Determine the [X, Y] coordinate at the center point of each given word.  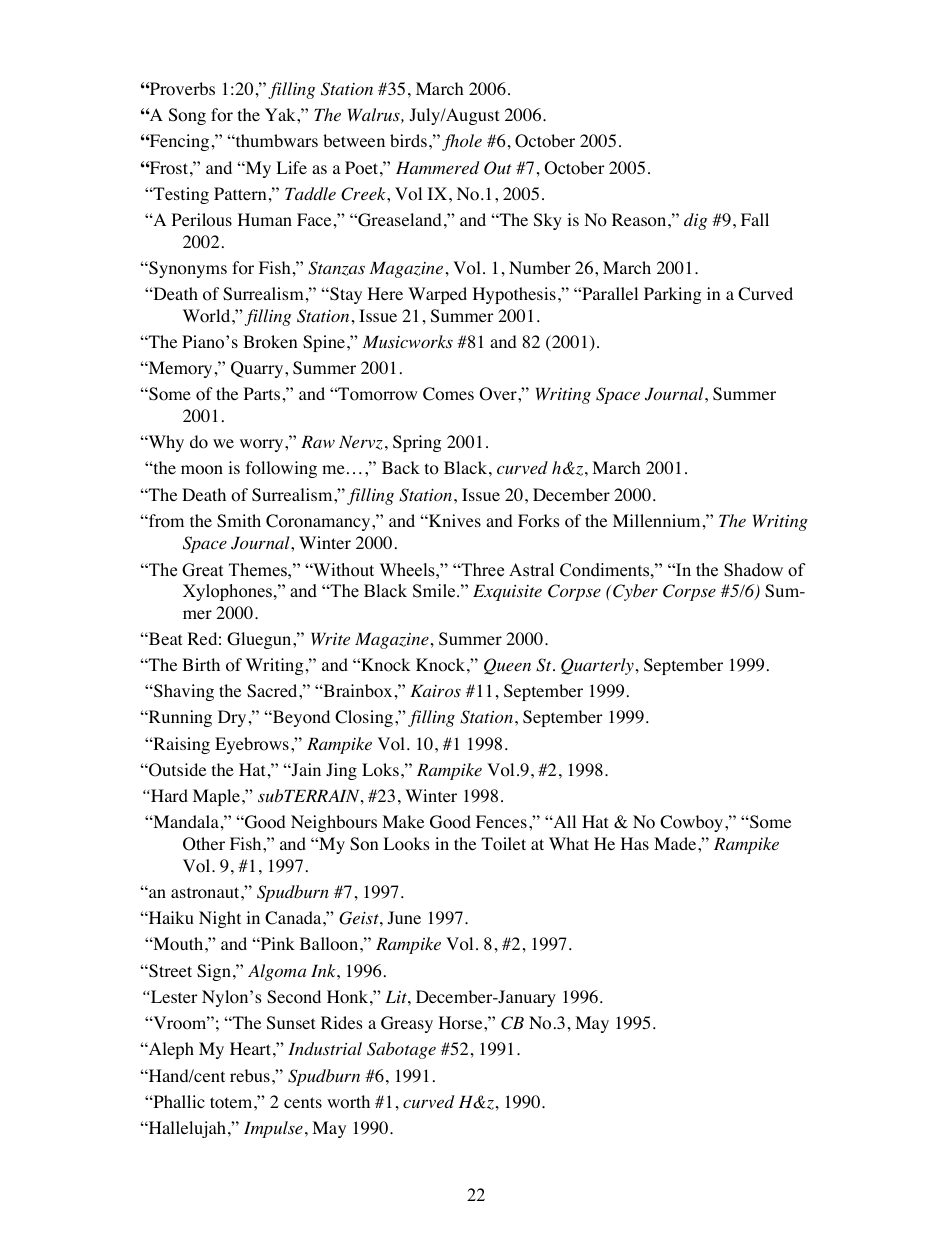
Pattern [240, 193]
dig [695, 221]
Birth [201, 664]
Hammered [437, 167]
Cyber [635, 592]
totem [232, 1103]
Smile [434, 591]
